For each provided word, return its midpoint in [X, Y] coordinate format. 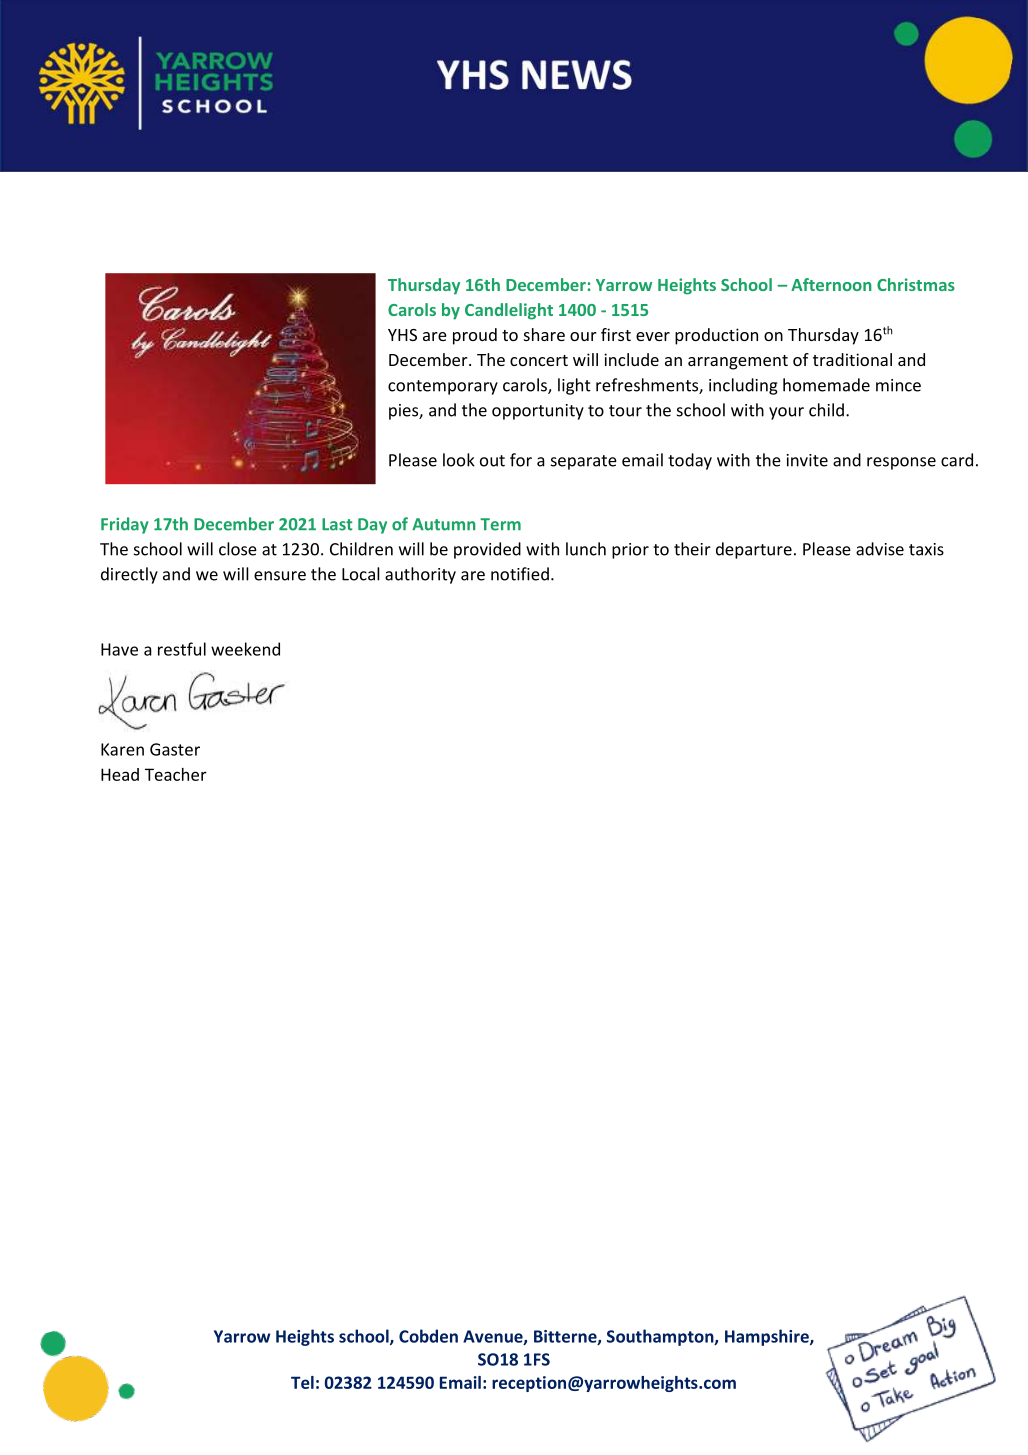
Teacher [176, 774]
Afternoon [831, 284]
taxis [926, 549]
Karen [122, 749]
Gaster [175, 749]
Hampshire [768, 1337]
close [238, 549]
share [544, 334]
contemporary [443, 387]
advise [880, 549]
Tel [302, 1382]
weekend [245, 649]
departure [754, 550]
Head [120, 774]
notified [520, 574]
